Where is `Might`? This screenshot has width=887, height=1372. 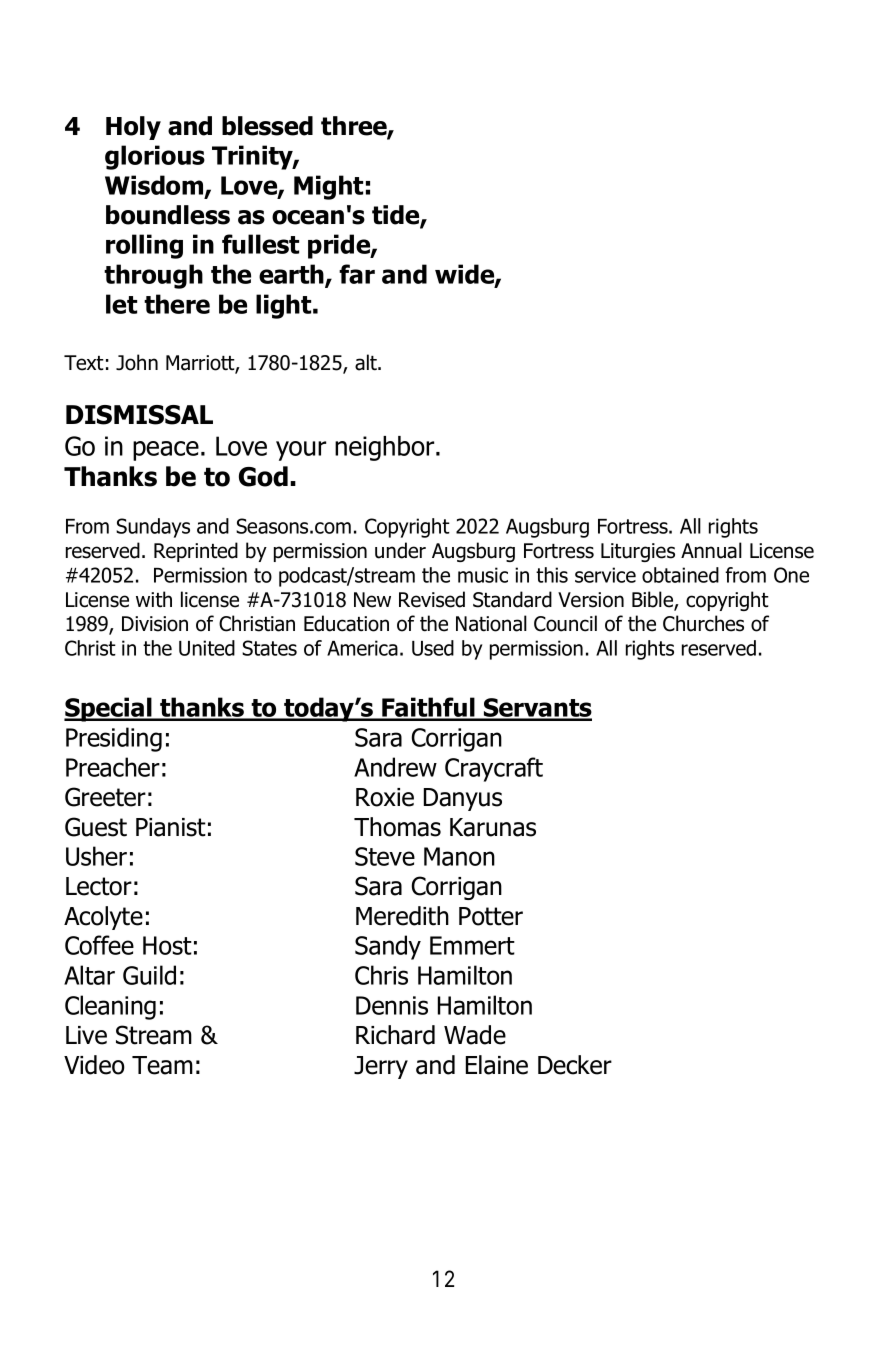 Might is located at coordinates (328, 187).
